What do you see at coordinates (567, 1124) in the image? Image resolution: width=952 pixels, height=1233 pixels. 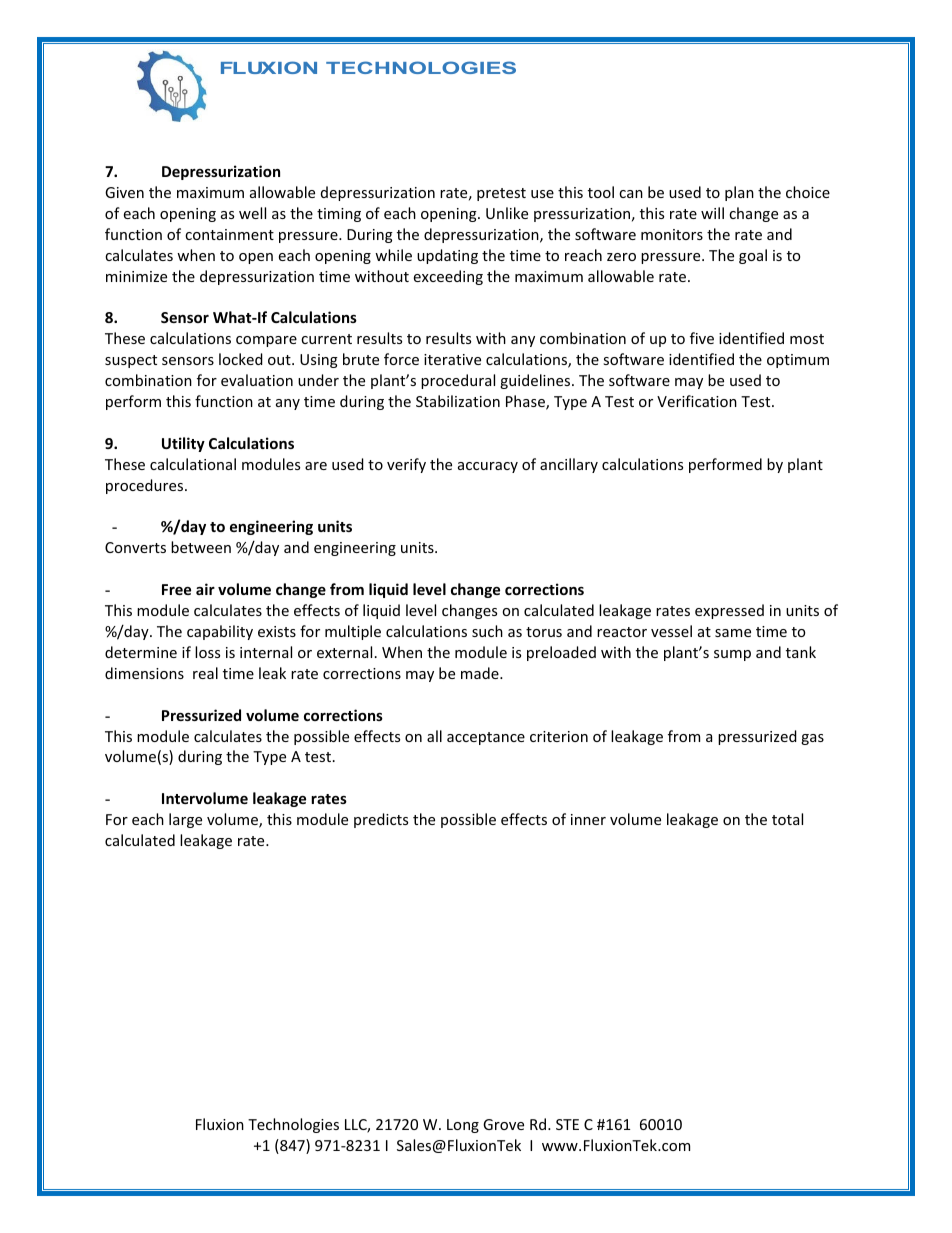 I see `STE` at bounding box center [567, 1124].
